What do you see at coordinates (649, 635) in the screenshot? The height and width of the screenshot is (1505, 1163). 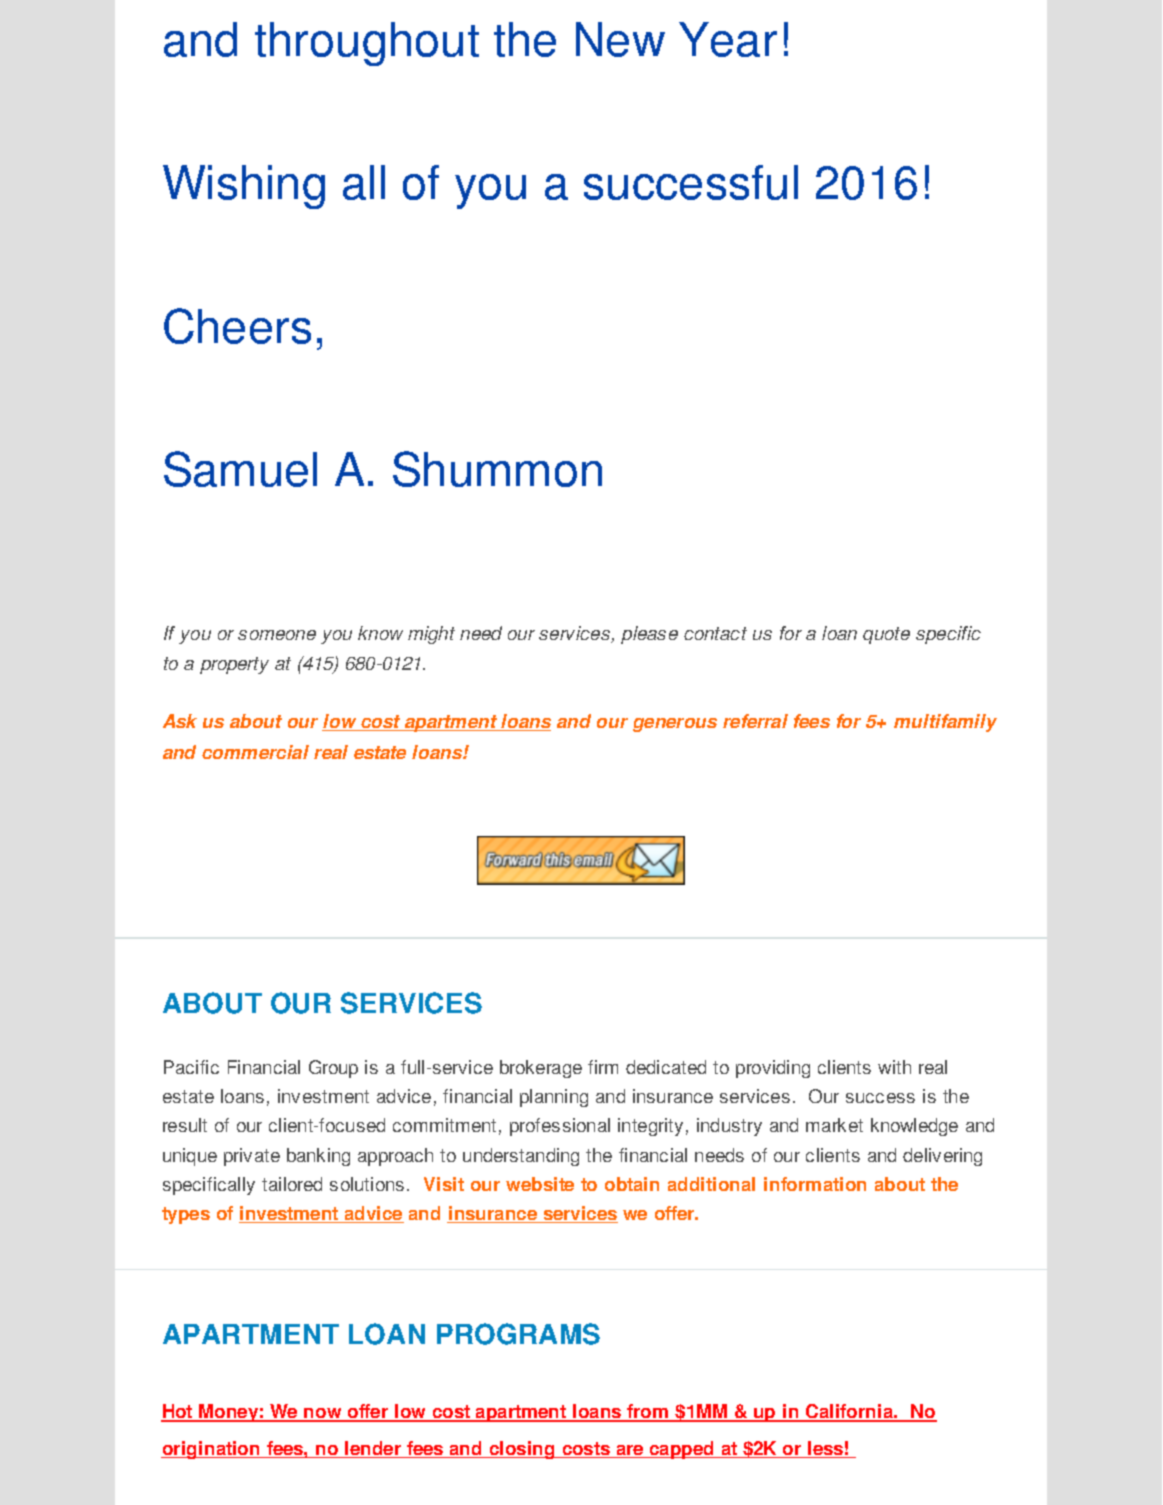 I see `please` at bounding box center [649, 635].
